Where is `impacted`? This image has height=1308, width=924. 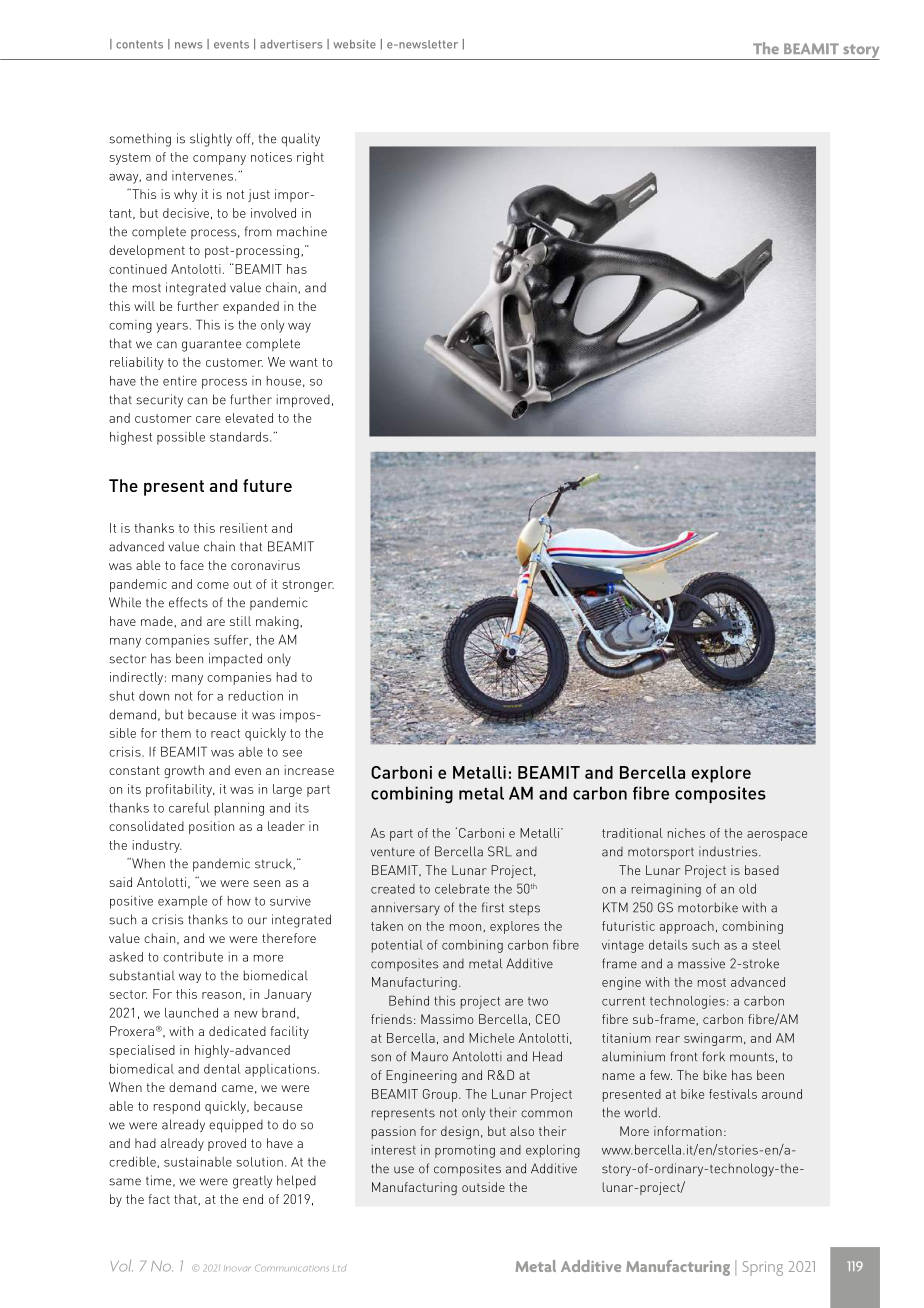 impacted is located at coordinates (235, 660).
